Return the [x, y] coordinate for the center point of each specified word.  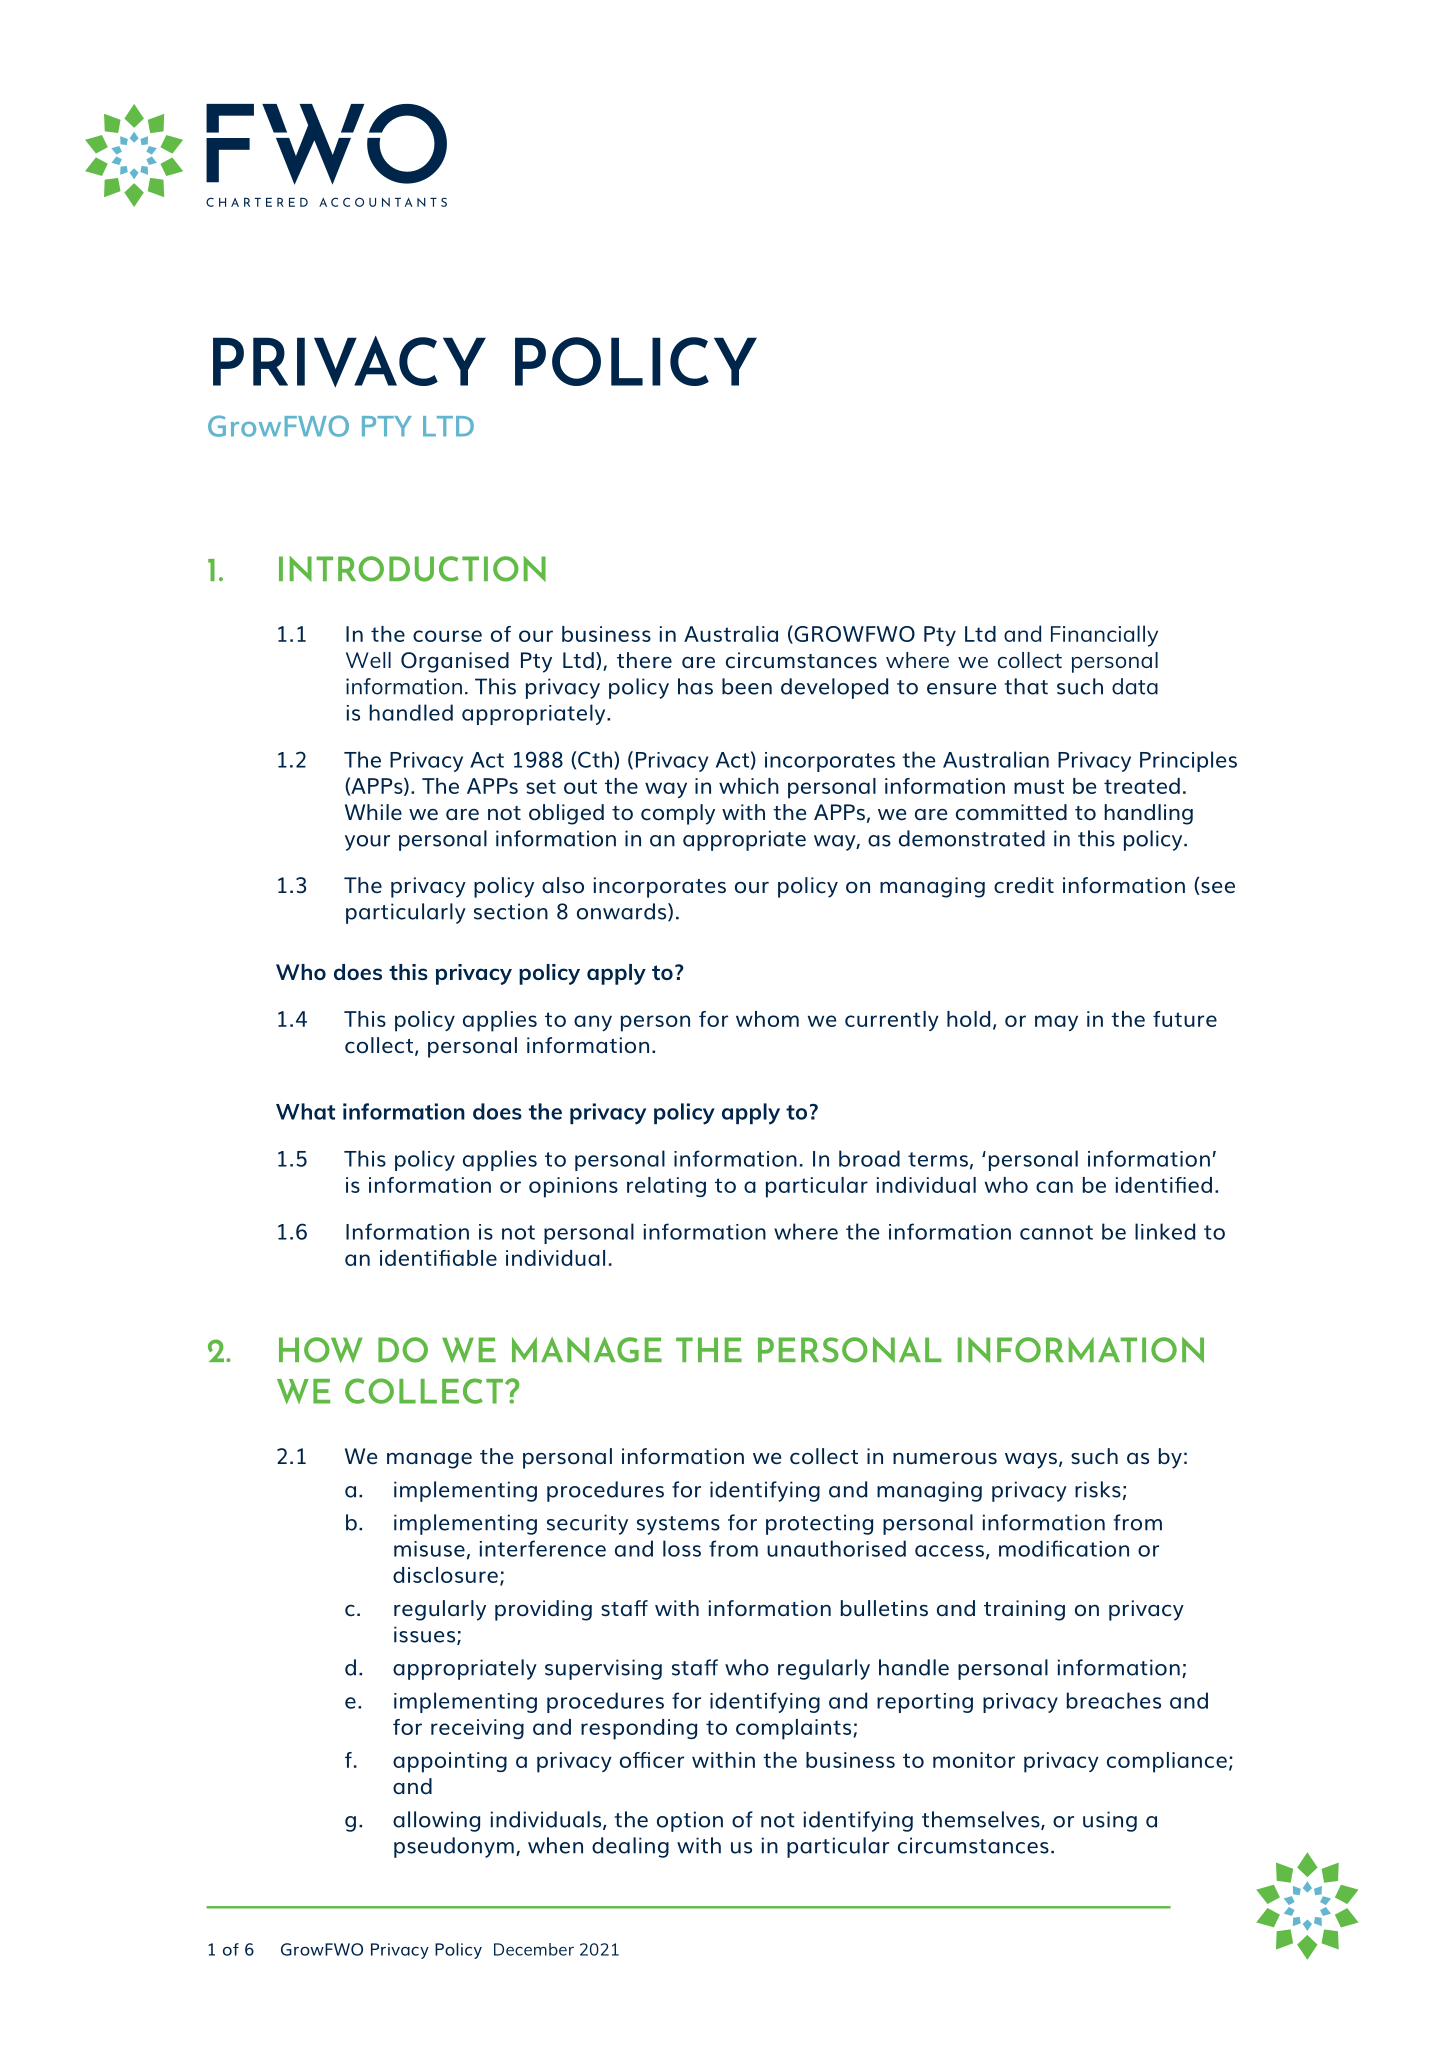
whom [767, 1019]
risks [1098, 1489]
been [747, 686]
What [305, 1111]
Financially [1104, 636]
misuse [429, 1549]
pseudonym [454, 1847]
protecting [819, 1524]
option [690, 1821]
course [447, 636]
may [1056, 1023]
